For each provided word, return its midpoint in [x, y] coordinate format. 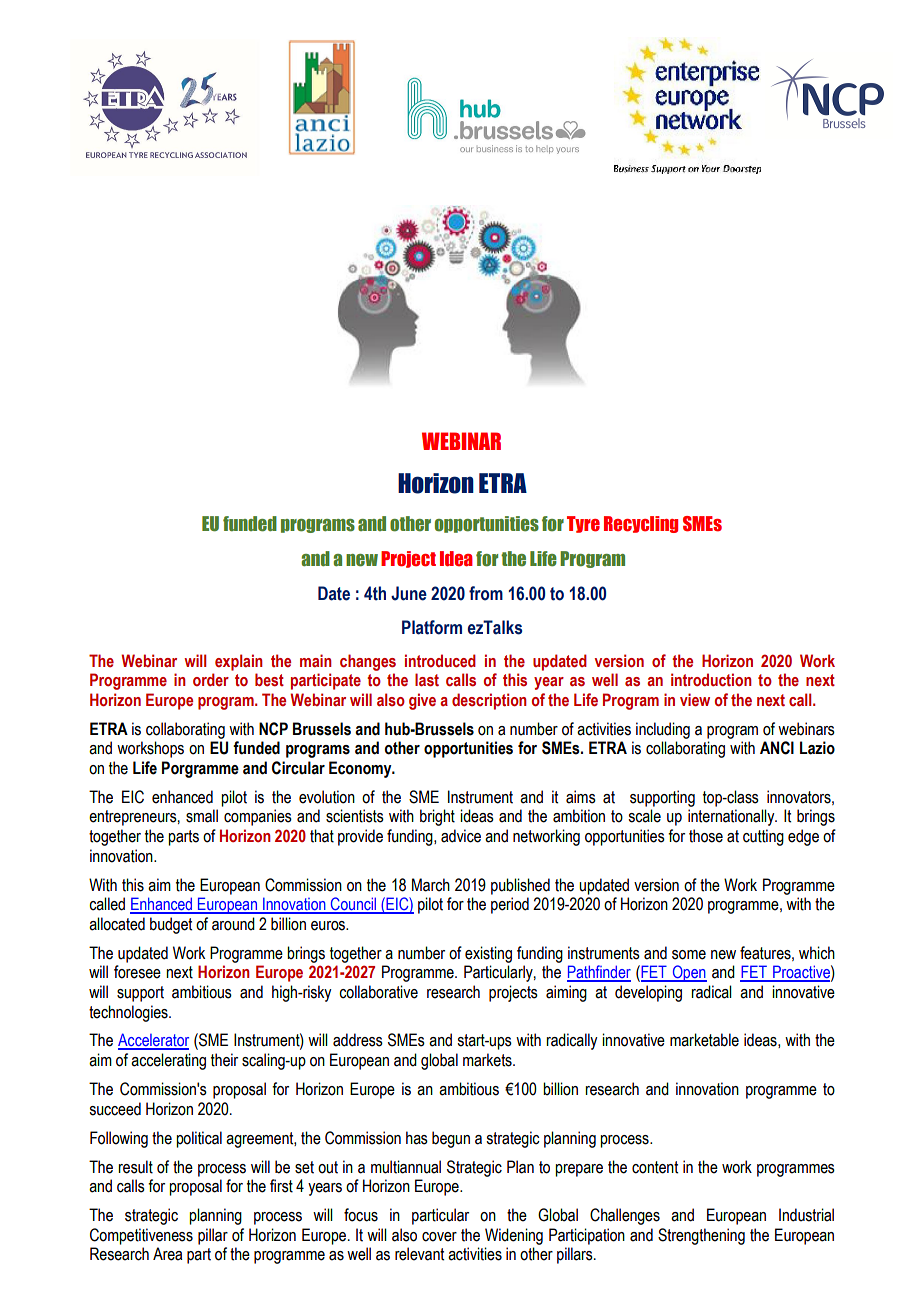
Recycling [641, 524]
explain [238, 662]
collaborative [378, 992]
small [202, 816]
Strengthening [701, 1236]
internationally [732, 817]
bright [437, 817]
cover [439, 1237]
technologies [129, 1013]
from [486, 593]
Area [167, 1254]
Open [688, 973]
